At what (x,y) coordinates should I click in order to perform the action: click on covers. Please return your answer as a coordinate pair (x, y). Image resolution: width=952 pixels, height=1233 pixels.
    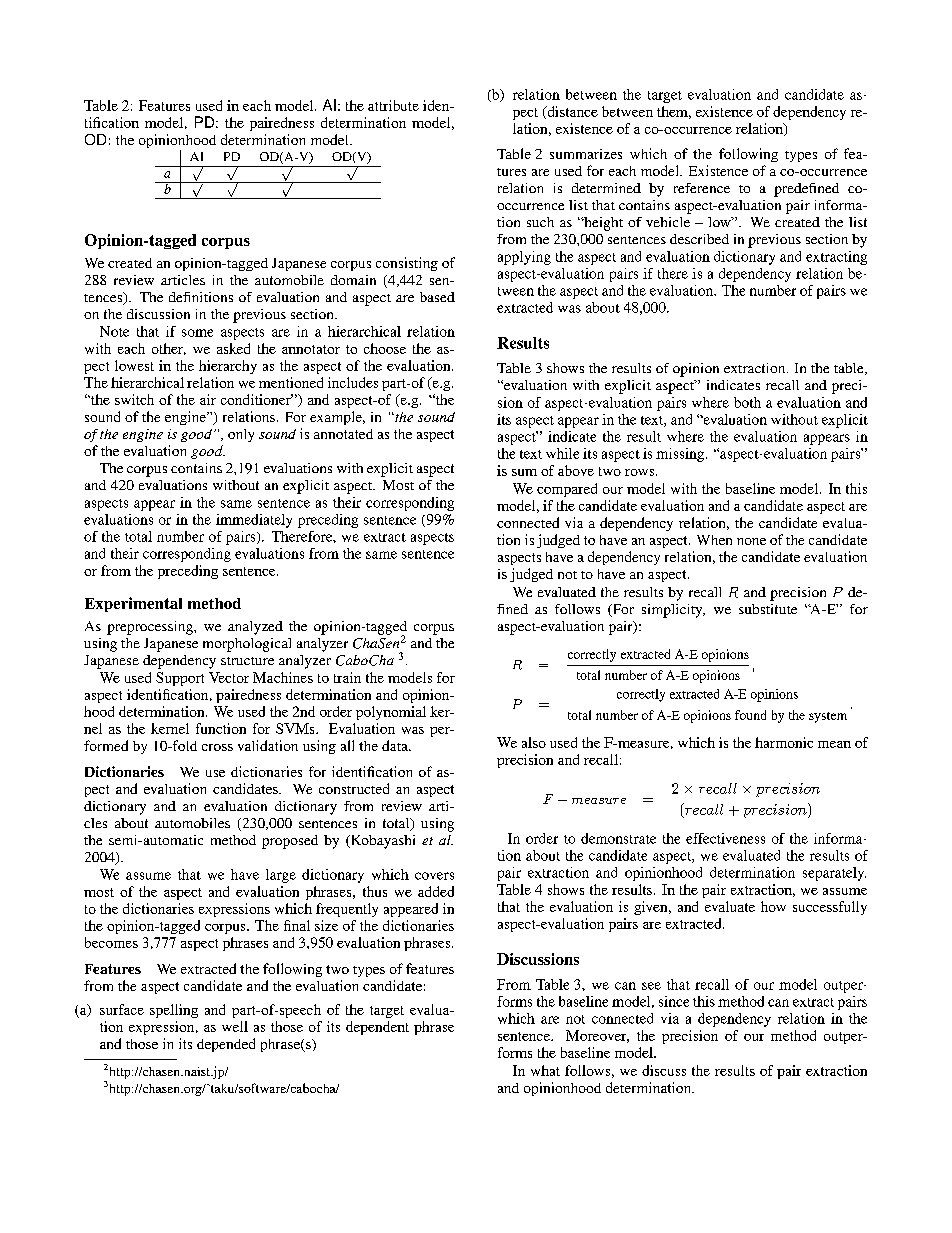
    Looking at the image, I should click on (434, 876).
